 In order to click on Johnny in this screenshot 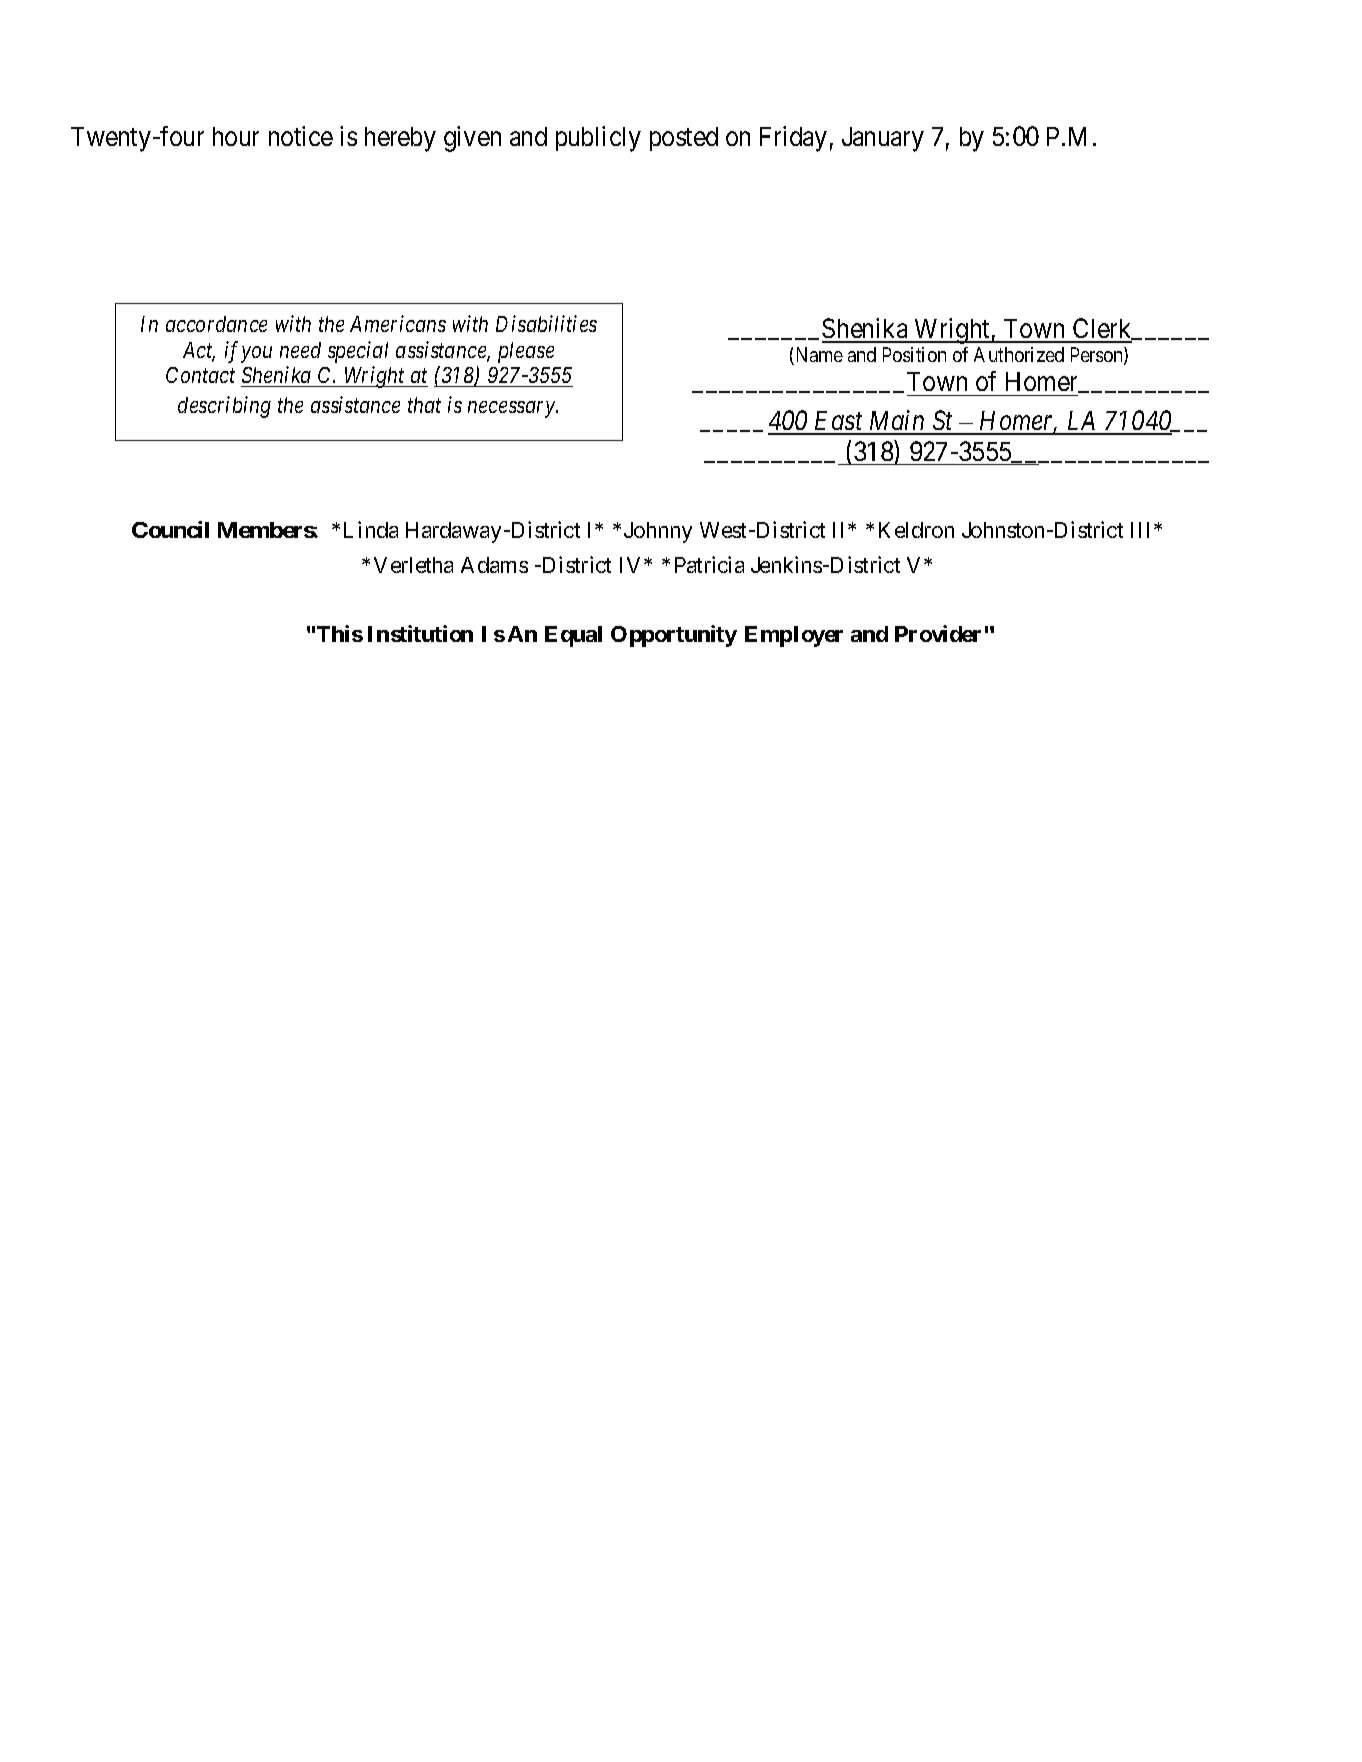, I will do `click(658, 532)`.
